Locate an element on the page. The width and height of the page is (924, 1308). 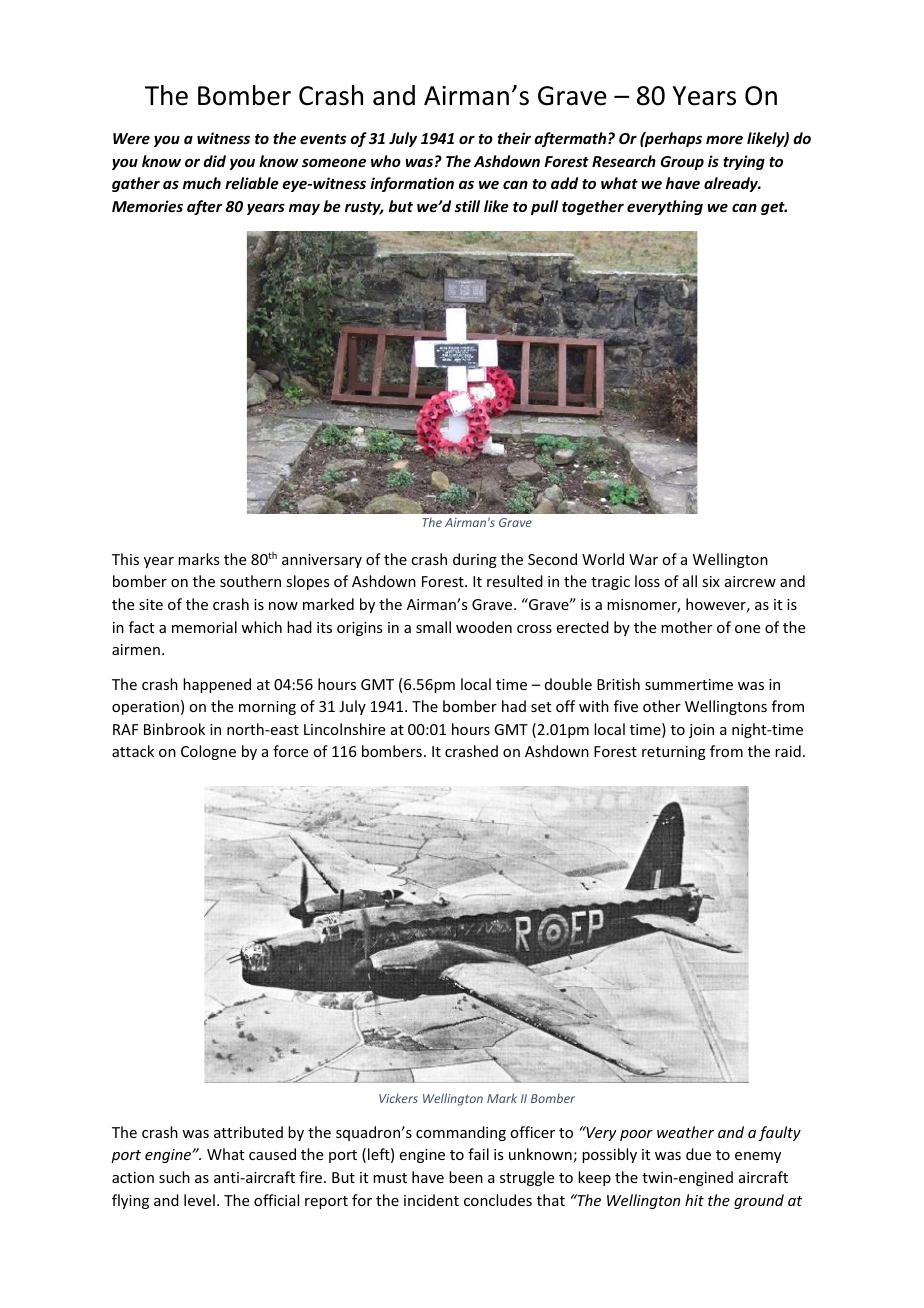
returning is located at coordinates (674, 753).
